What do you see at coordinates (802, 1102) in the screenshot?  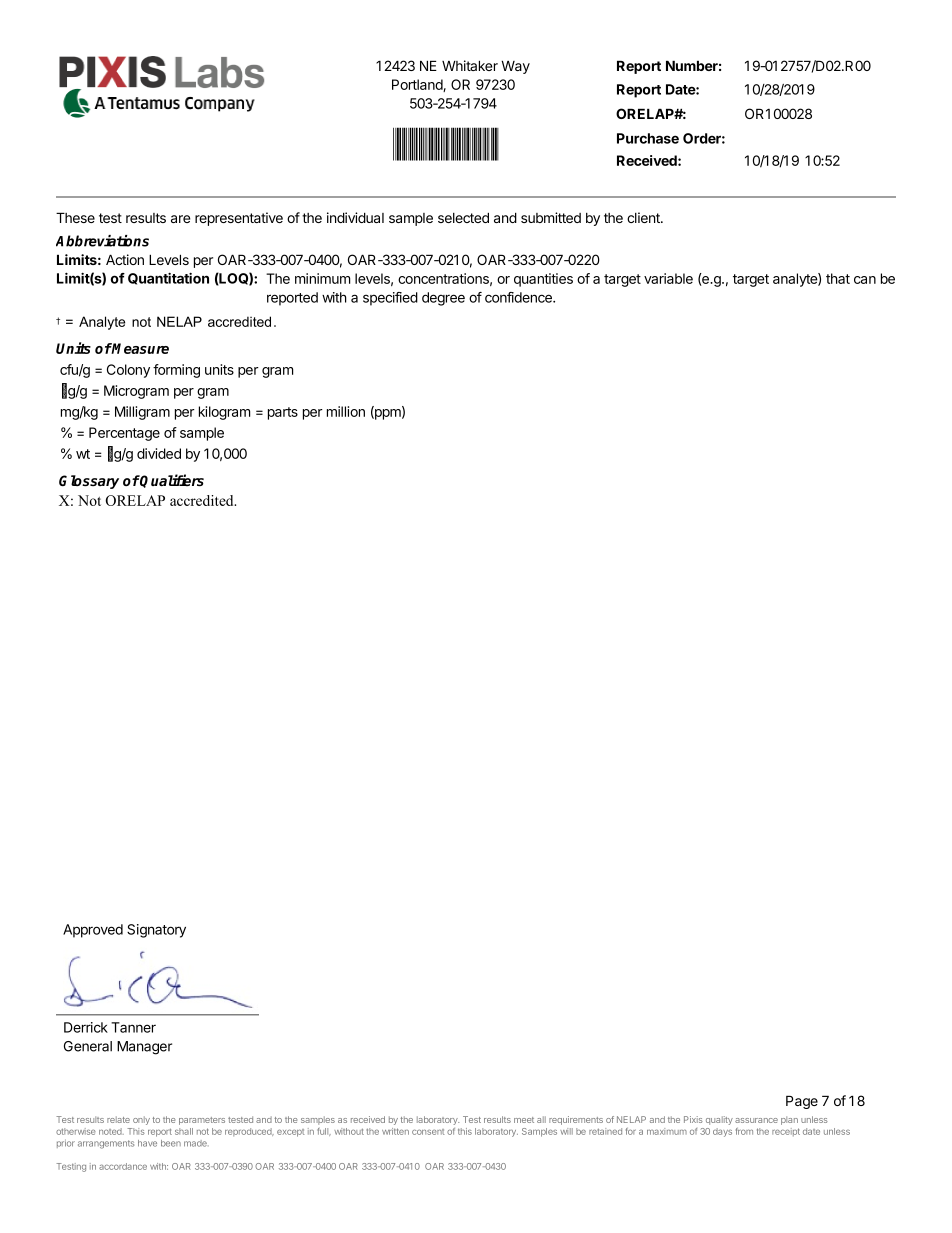 I see `Page` at bounding box center [802, 1102].
